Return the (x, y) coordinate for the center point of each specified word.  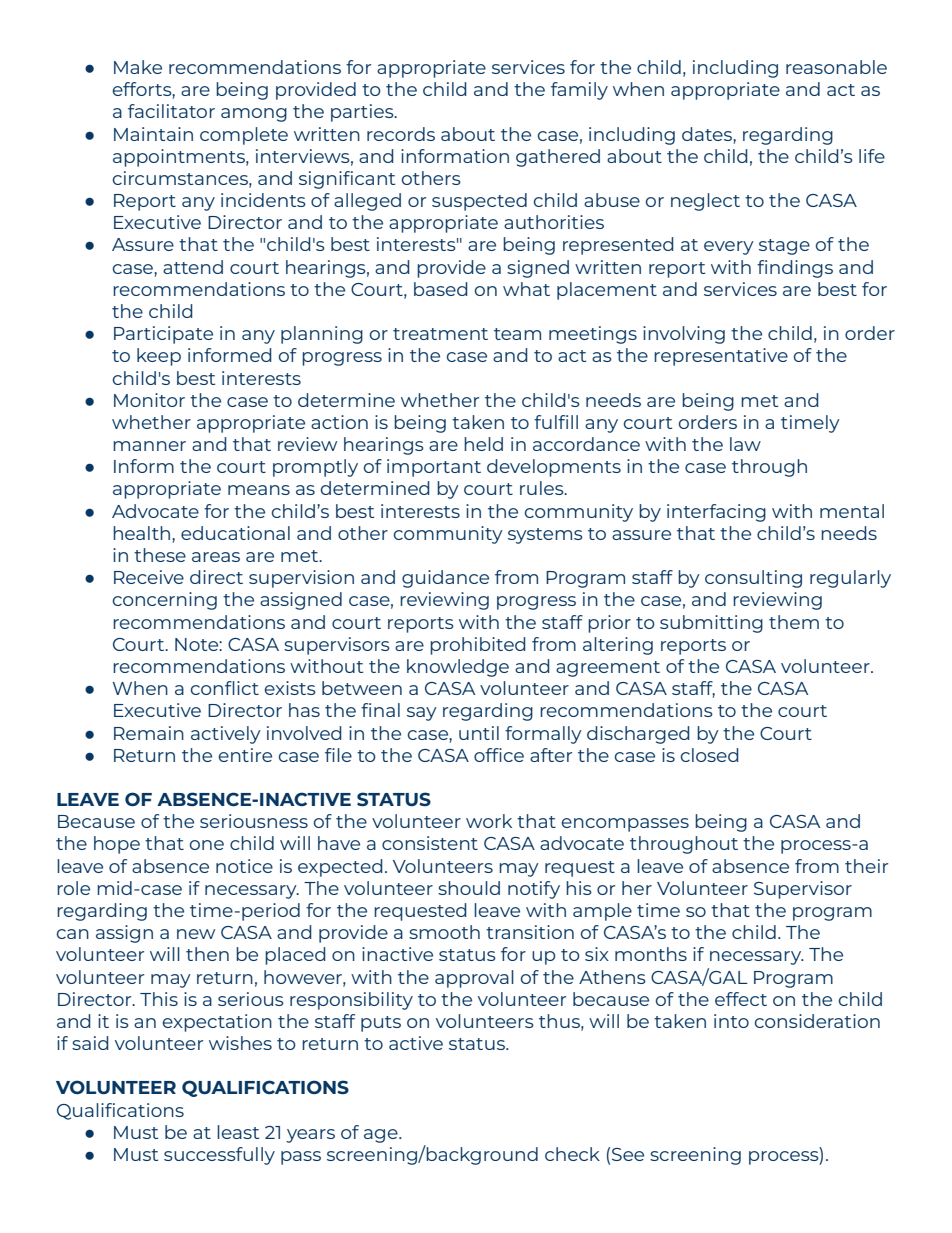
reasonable (836, 67)
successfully (219, 1156)
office (499, 755)
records (401, 134)
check (572, 1154)
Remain (149, 733)
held (483, 444)
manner (149, 446)
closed (710, 755)
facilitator (171, 111)
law (745, 444)
